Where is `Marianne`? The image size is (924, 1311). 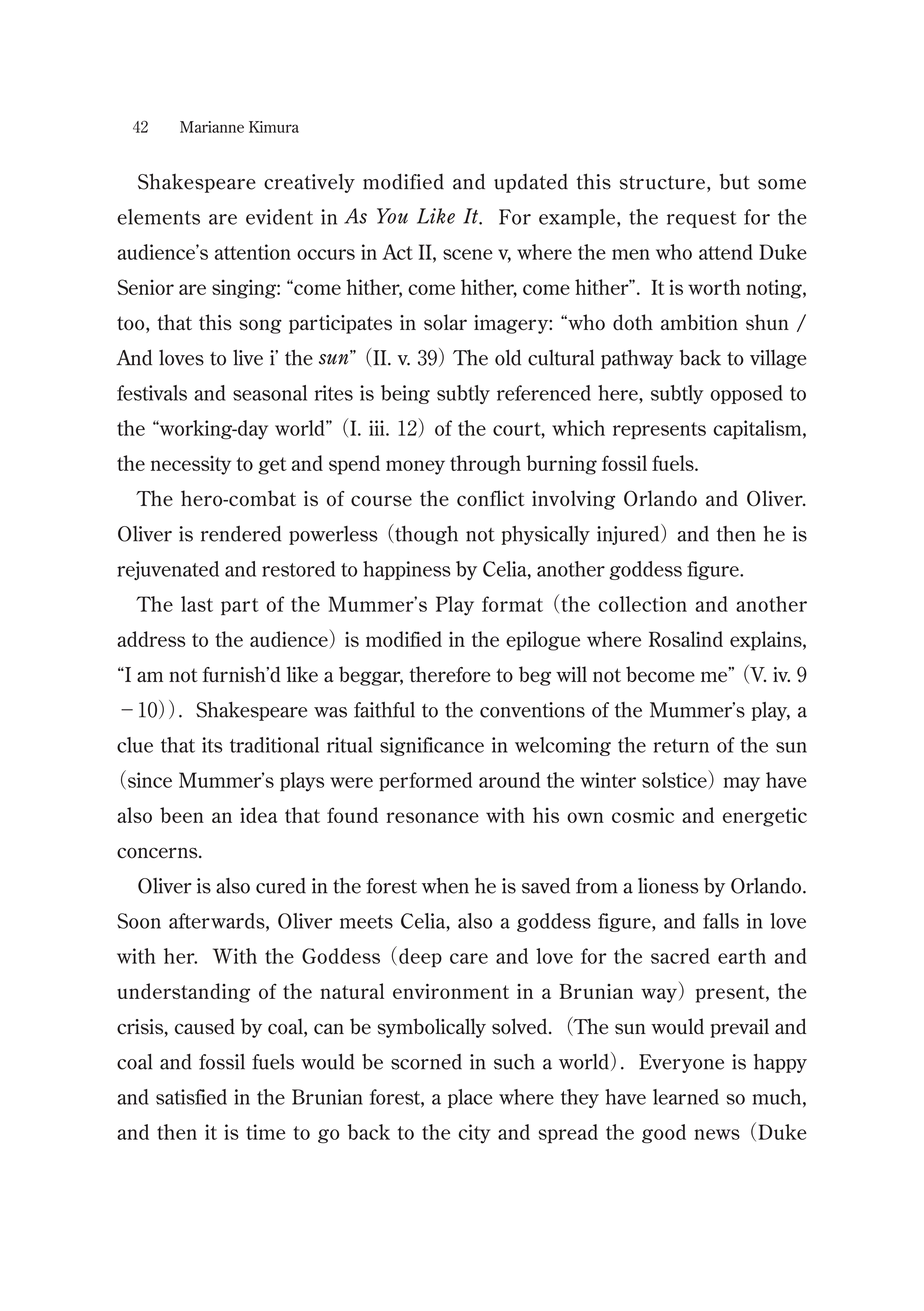 Marianne is located at coordinates (212, 127).
